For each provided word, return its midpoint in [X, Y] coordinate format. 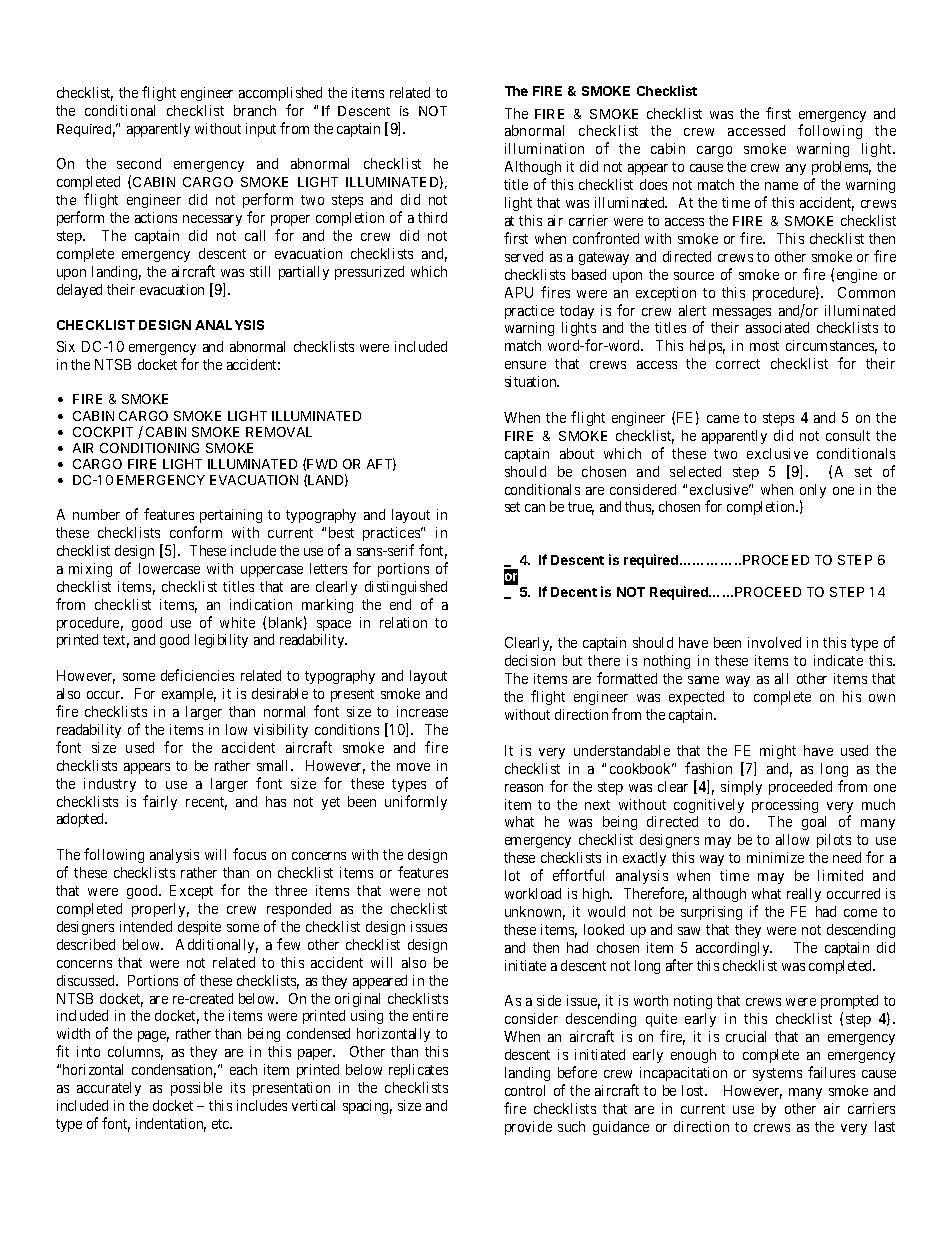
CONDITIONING [149, 448]
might [778, 752]
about [577, 453]
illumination [544, 148]
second [139, 163]
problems [841, 168]
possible [196, 1089]
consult [848, 435]
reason [524, 788]
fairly [160, 802]
